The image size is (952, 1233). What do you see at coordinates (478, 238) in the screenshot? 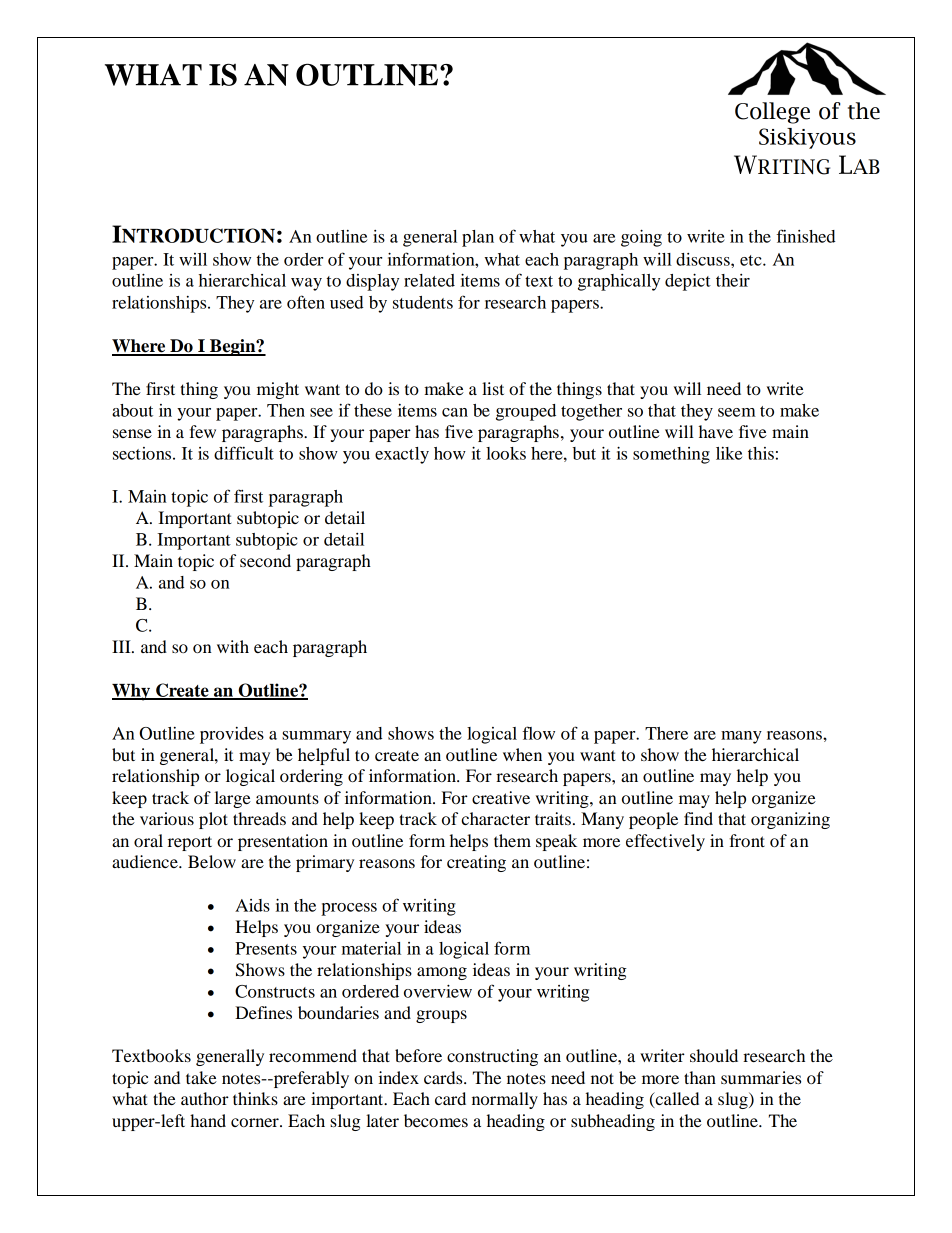
I see `plan` at bounding box center [478, 238].
